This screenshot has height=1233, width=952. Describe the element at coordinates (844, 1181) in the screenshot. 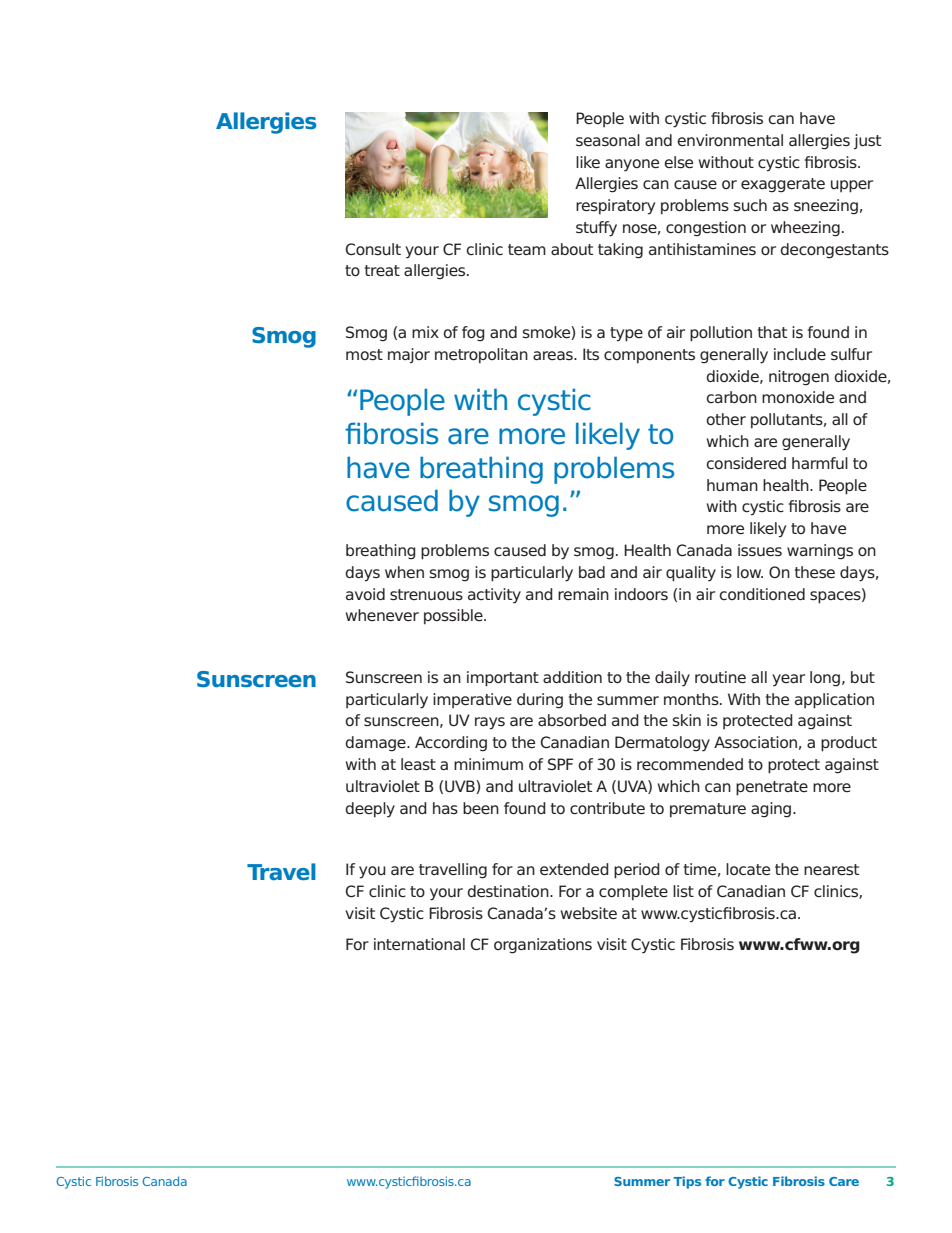

I see `Care` at that location.
